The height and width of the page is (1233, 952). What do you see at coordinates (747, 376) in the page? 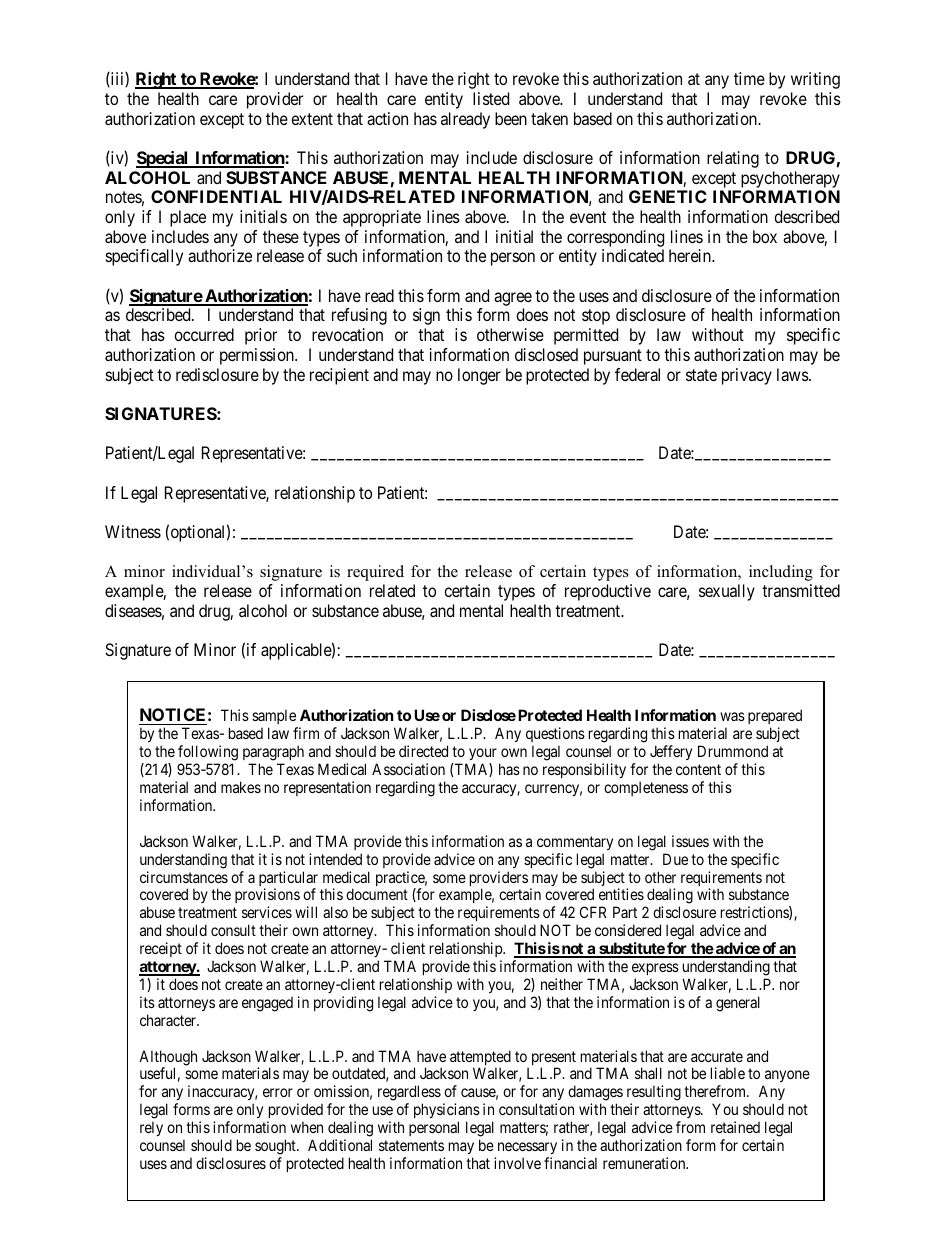
I see `privacy` at bounding box center [747, 376].
